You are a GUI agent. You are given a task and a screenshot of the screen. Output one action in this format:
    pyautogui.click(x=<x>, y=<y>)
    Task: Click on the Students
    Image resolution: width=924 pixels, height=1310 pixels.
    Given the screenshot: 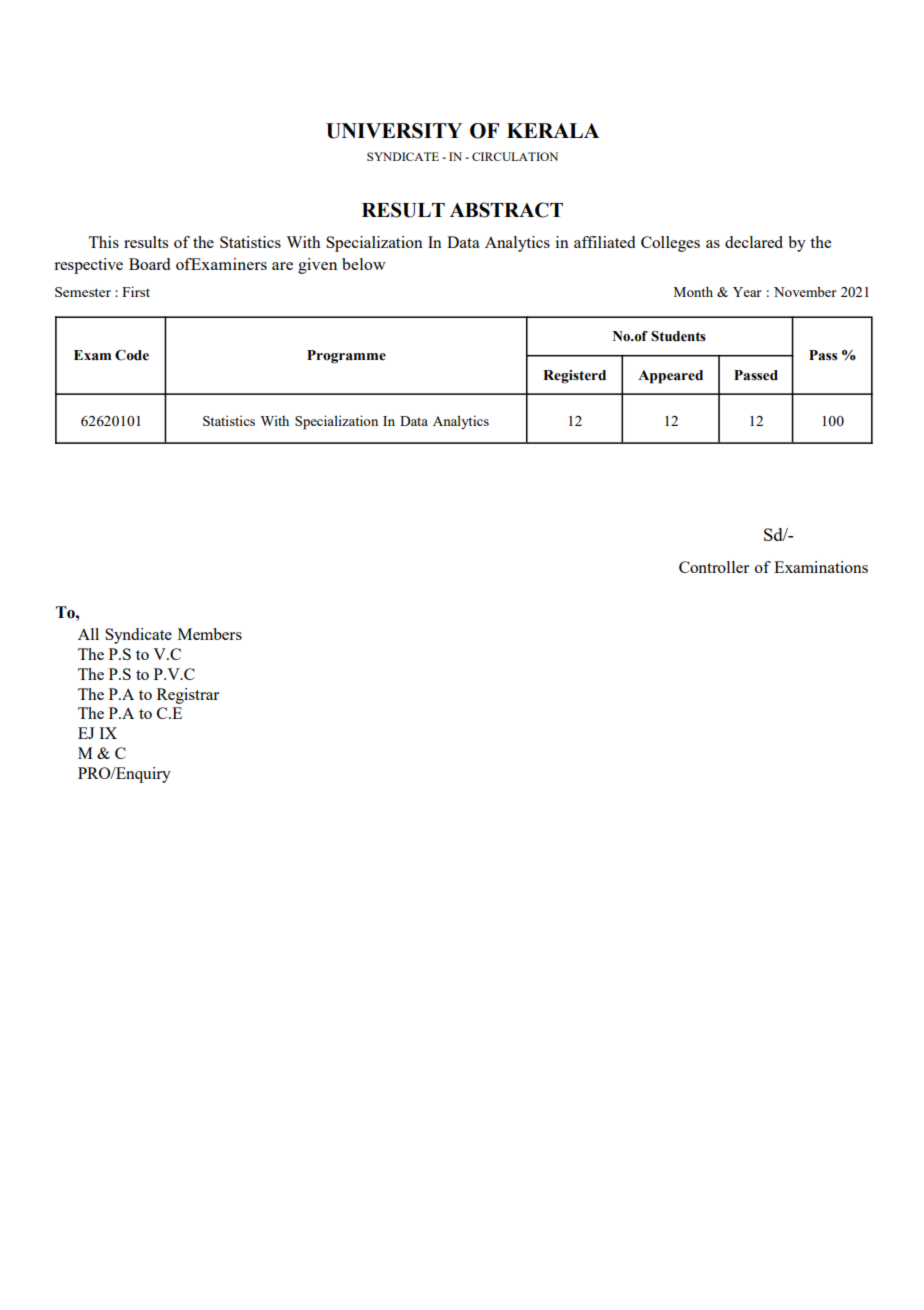 What is the action you would take?
    pyautogui.click(x=678, y=336)
